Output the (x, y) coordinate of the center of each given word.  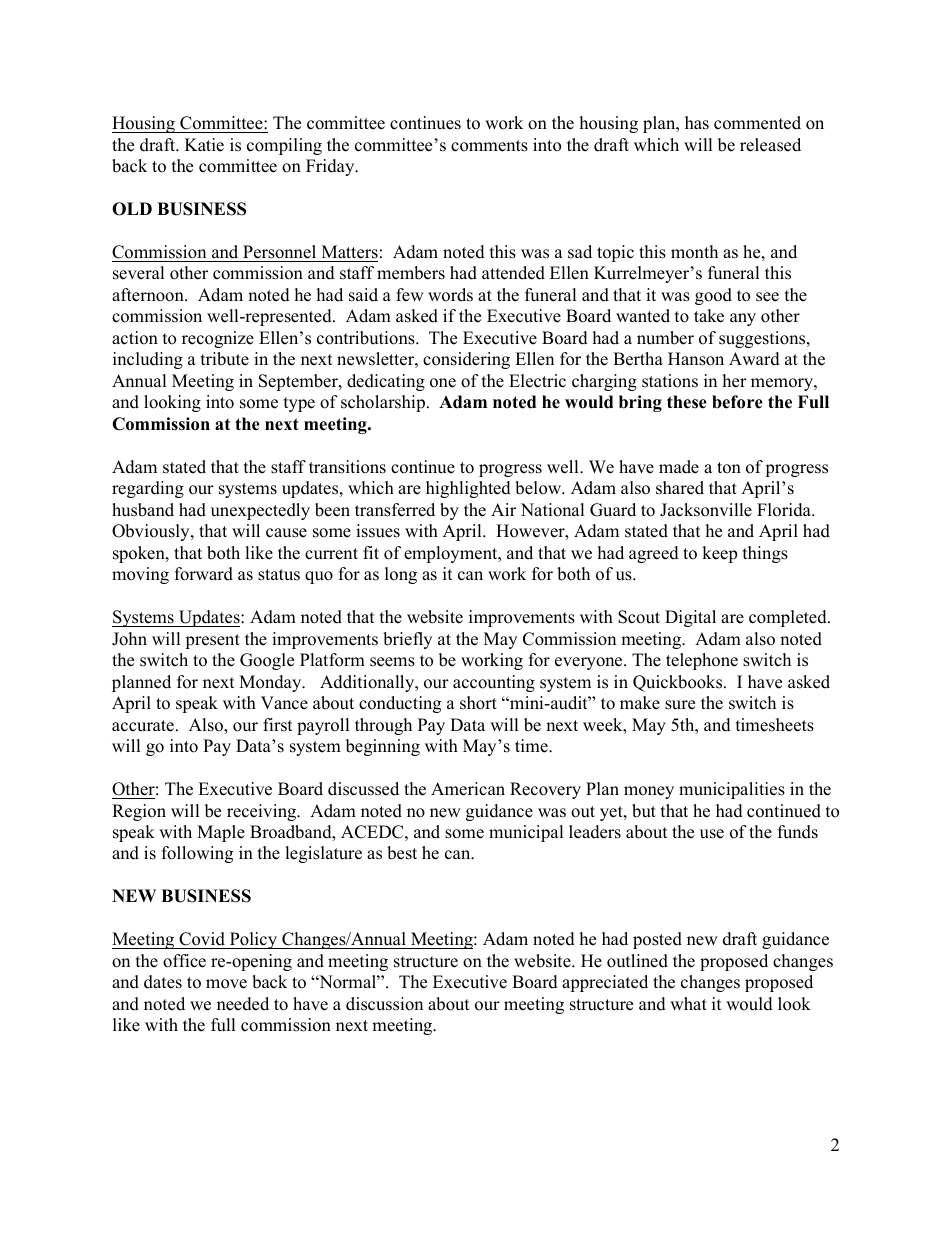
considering (466, 360)
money (649, 792)
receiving (263, 812)
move (226, 984)
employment (452, 554)
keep (719, 554)
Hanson (696, 359)
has (697, 123)
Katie (204, 145)
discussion (384, 1004)
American (468, 789)
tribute (225, 359)
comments (489, 146)
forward (204, 574)
